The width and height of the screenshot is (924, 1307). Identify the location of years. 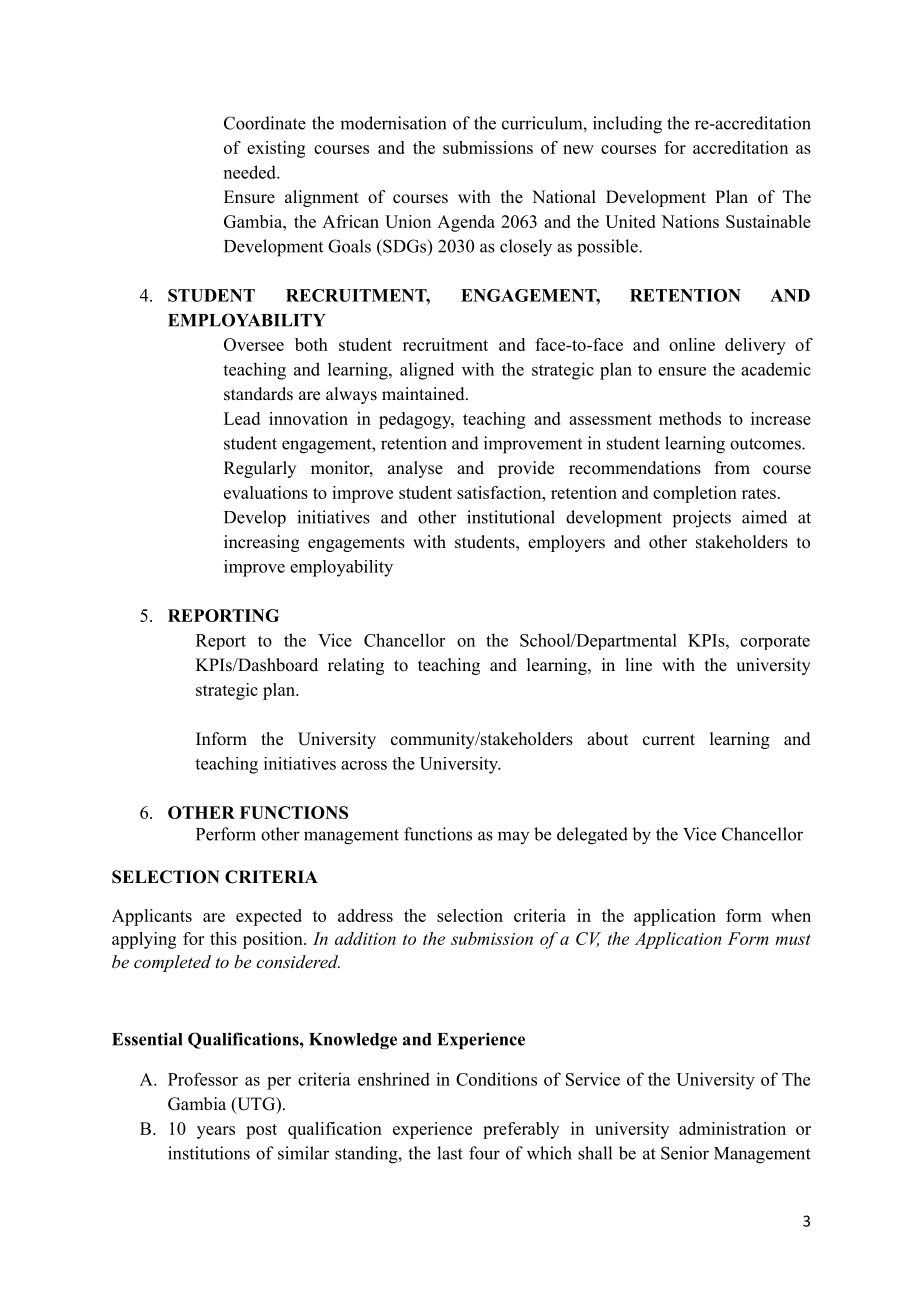
(216, 1132).
